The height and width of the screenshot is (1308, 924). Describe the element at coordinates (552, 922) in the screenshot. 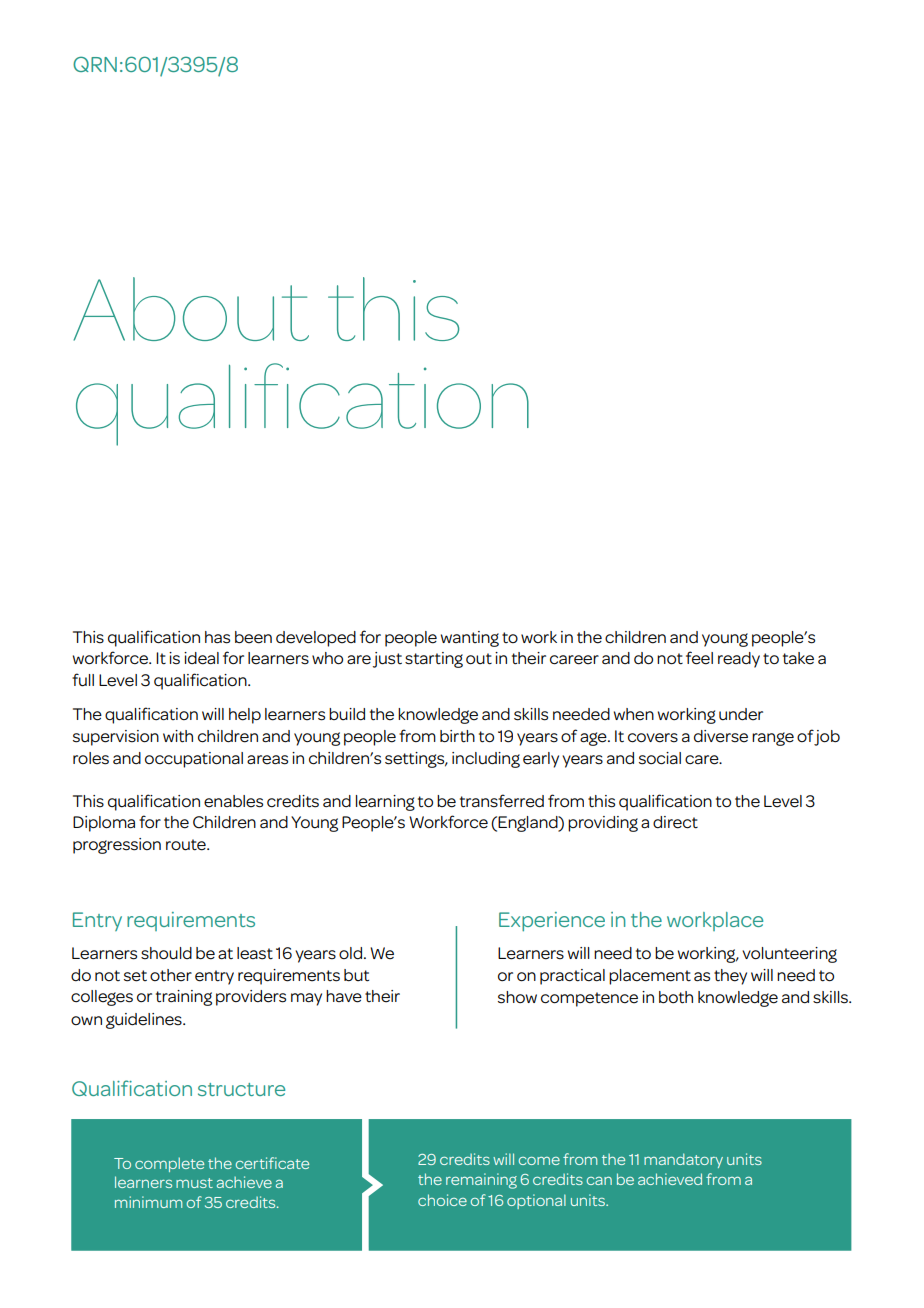

I see `Experience` at that location.
